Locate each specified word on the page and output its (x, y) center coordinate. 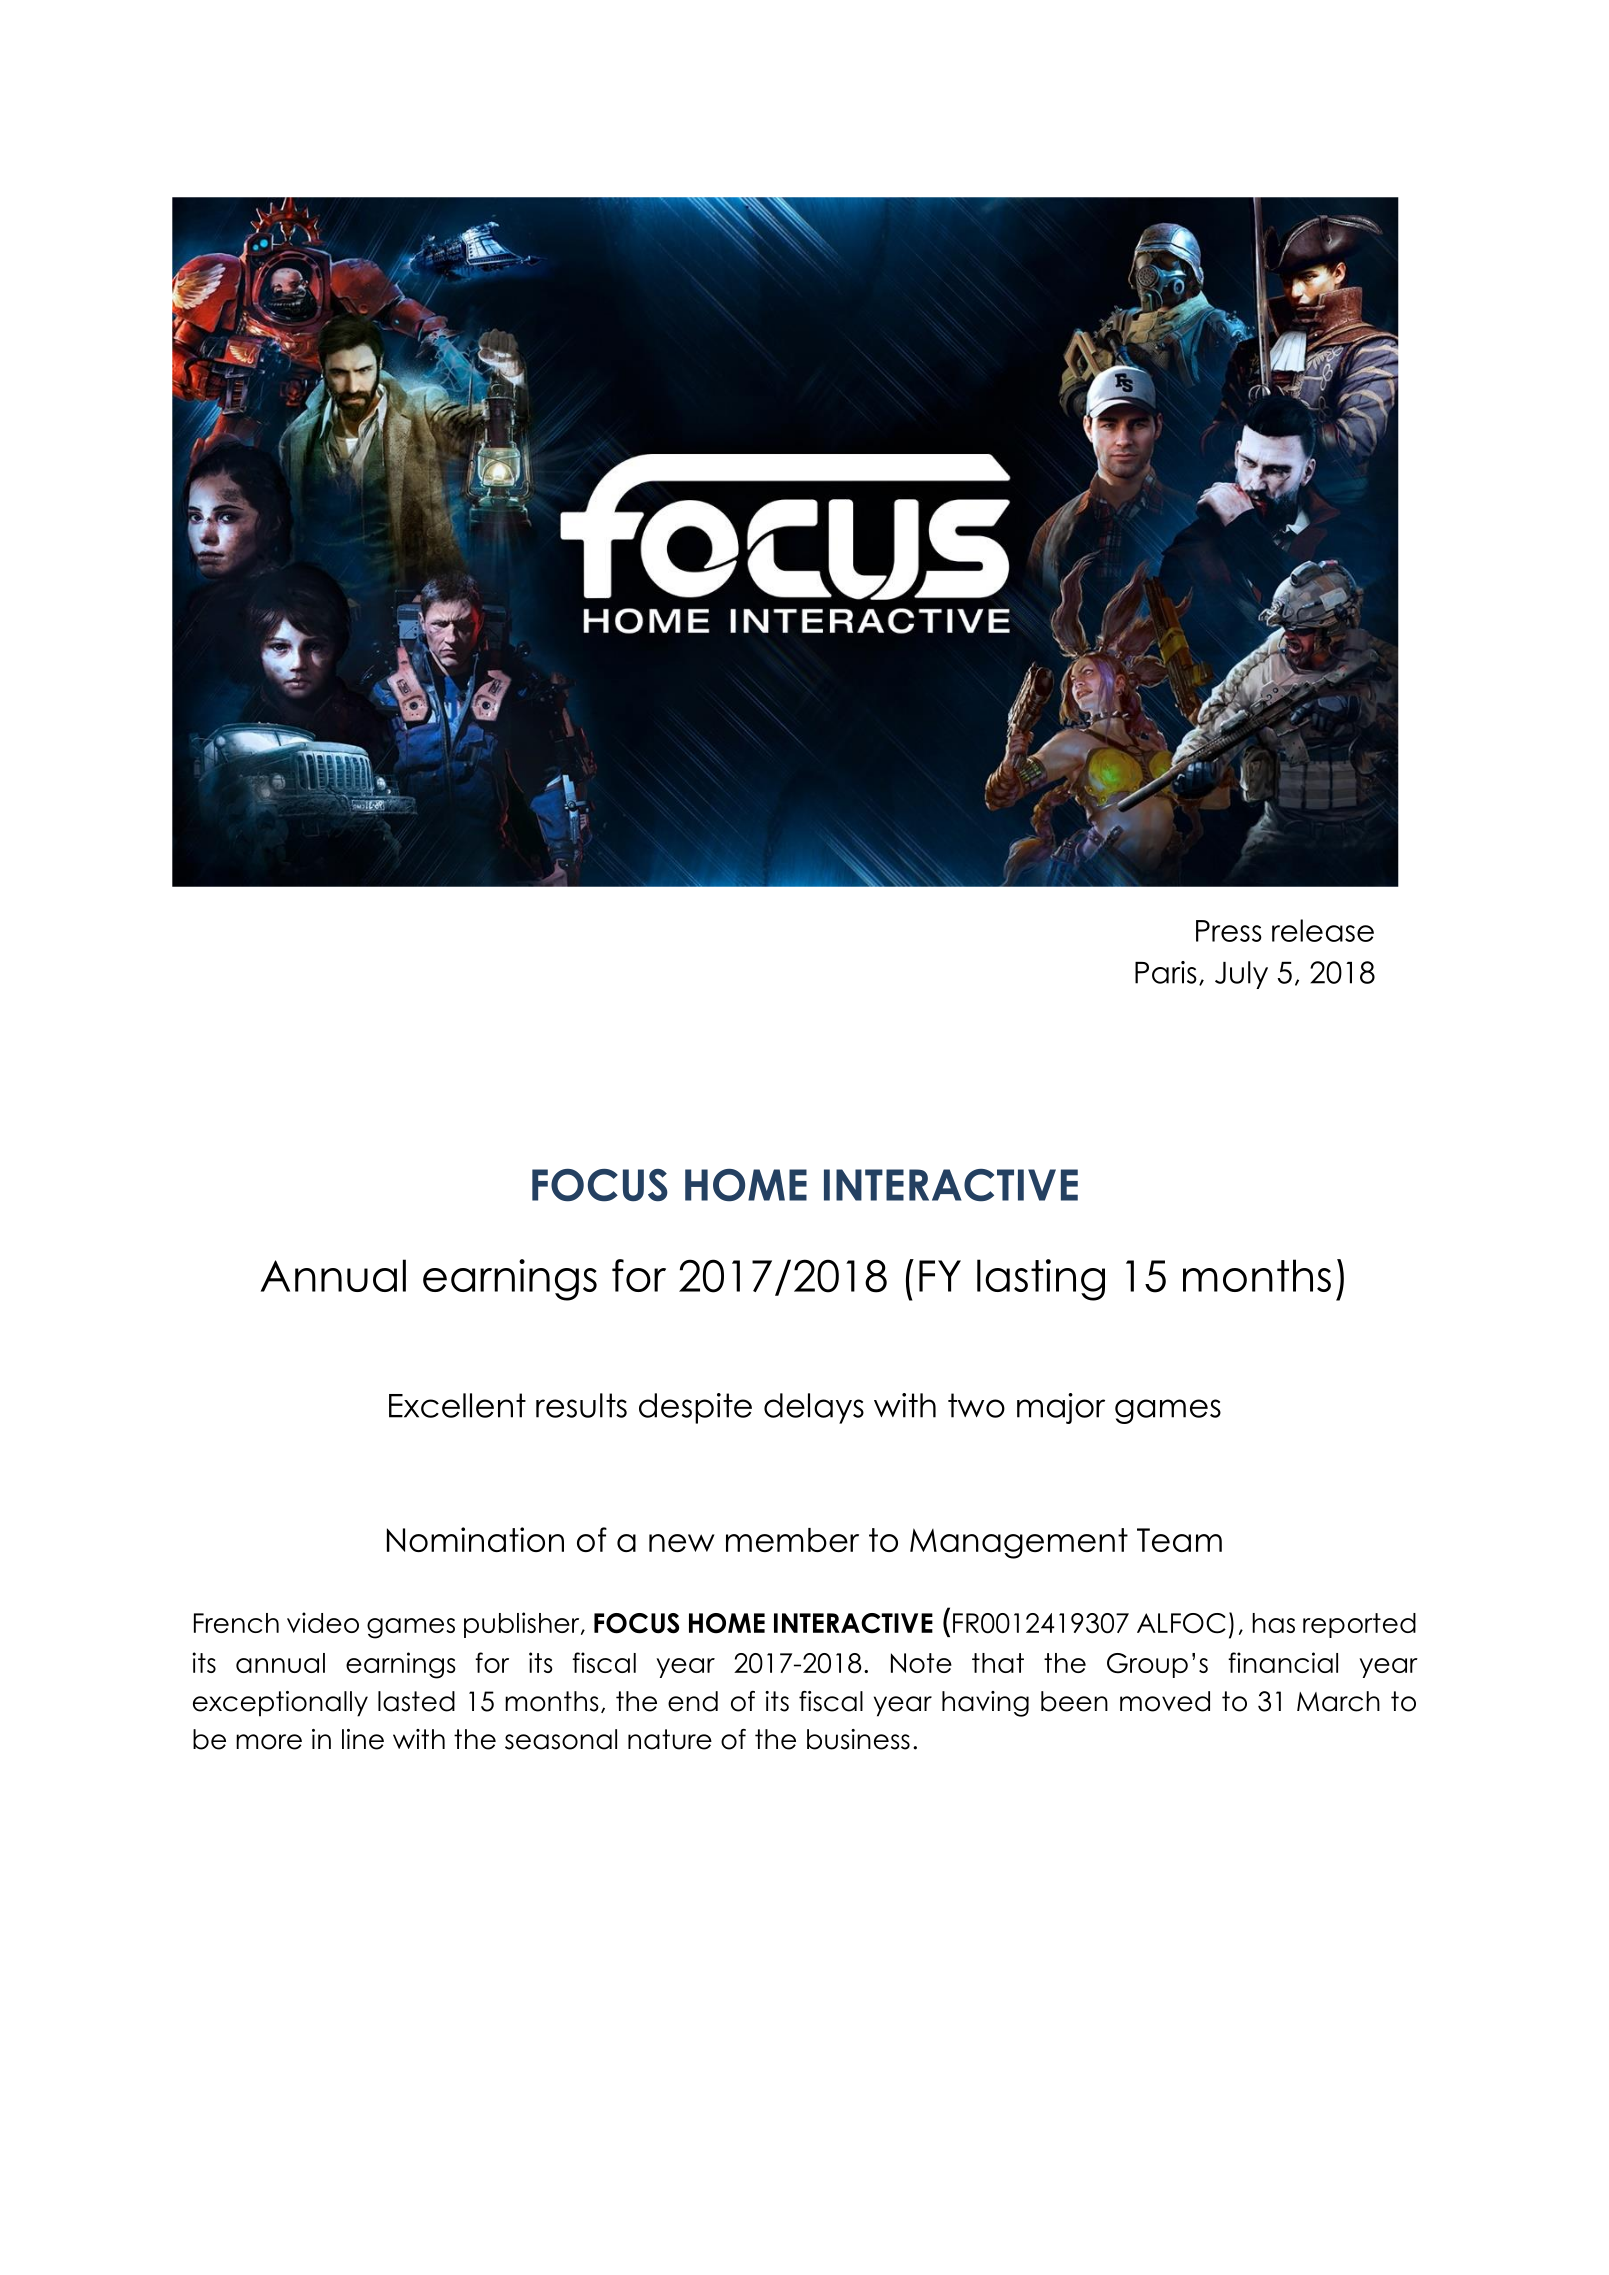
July (1241, 975)
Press (1229, 931)
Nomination (475, 1539)
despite (695, 1408)
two (976, 1405)
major (1061, 1408)
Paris (1166, 972)
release (1323, 930)
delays (814, 1408)
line (363, 1739)
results (581, 1405)
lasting (1041, 1280)
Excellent (457, 1405)
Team (1179, 1540)
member (792, 1540)
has (1273, 1623)
